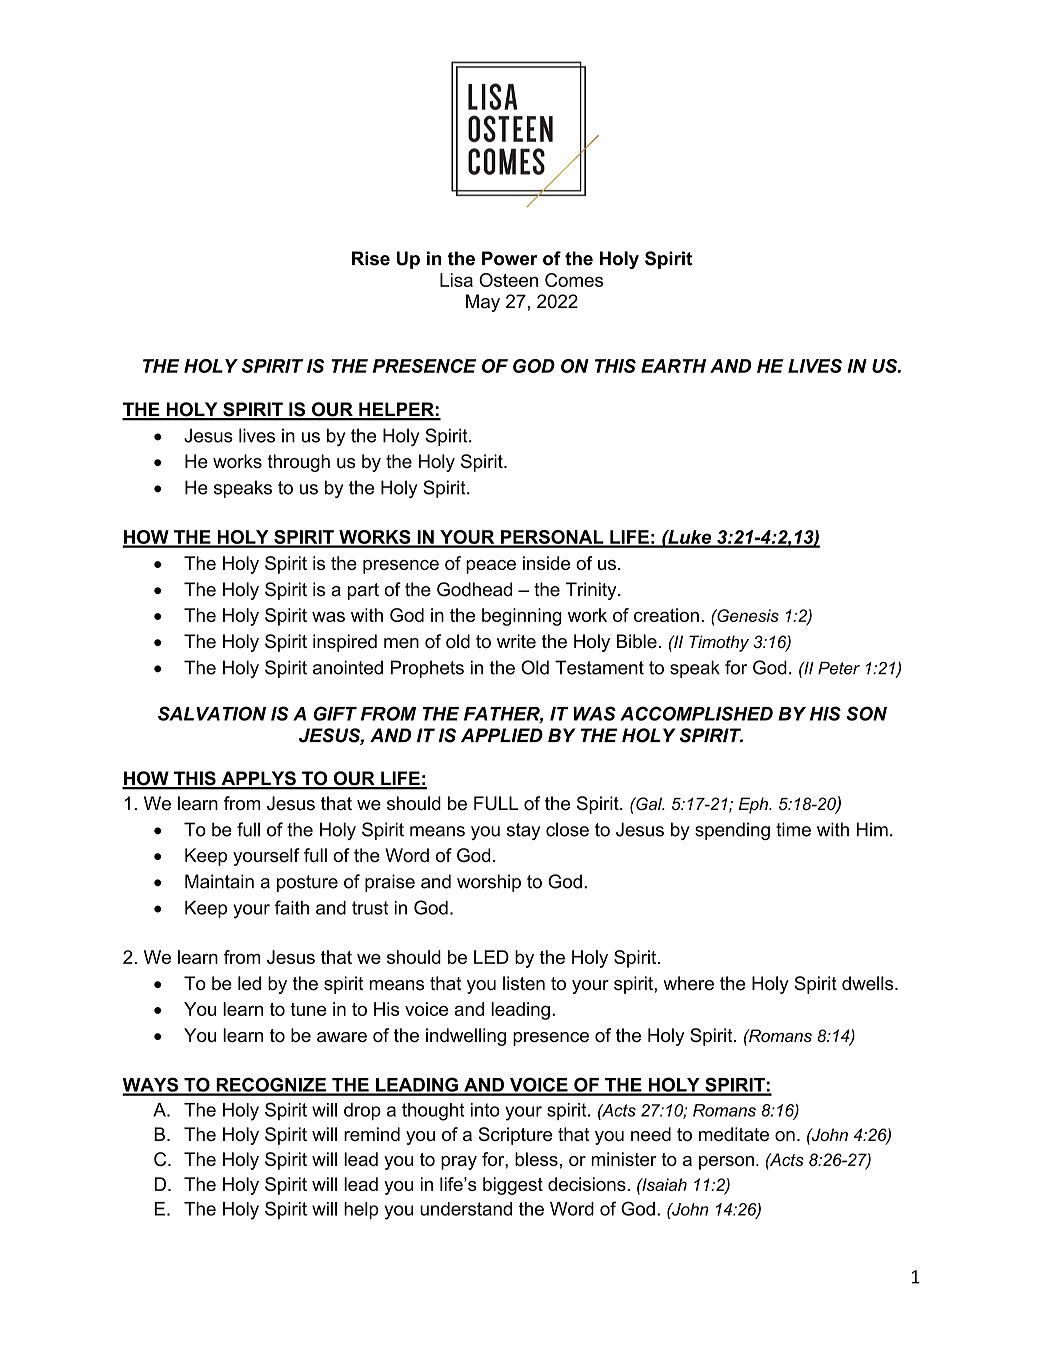 This screenshot has height=1350, width=1043. What do you see at coordinates (696, 713) in the screenshot?
I see `ACCOMPLISHED` at bounding box center [696, 713].
